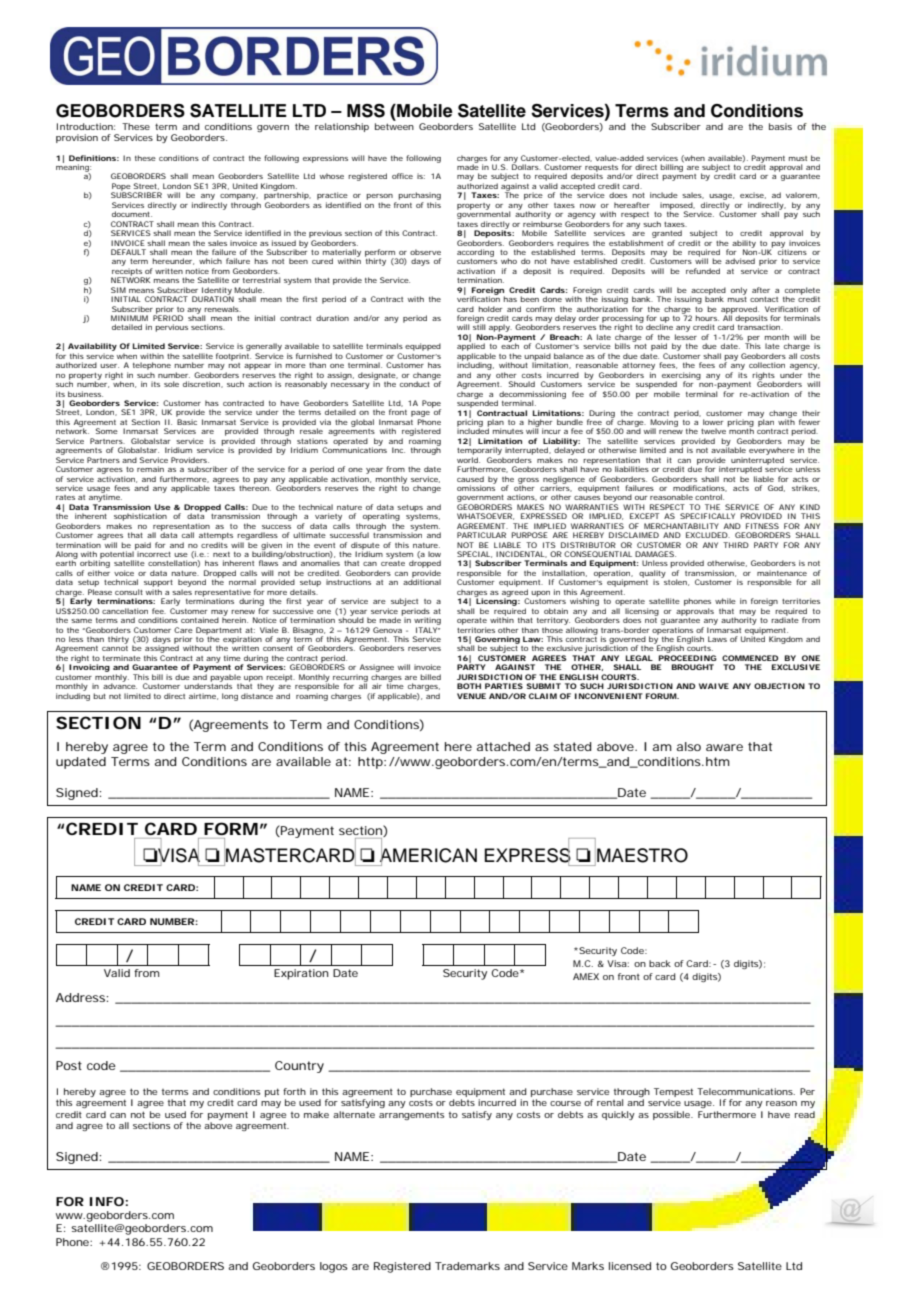 The height and width of the page is (1308, 924). What do you see at coordinates (471, 696) in the page?
I see `VENUE` at bounding box center [471, 696].
